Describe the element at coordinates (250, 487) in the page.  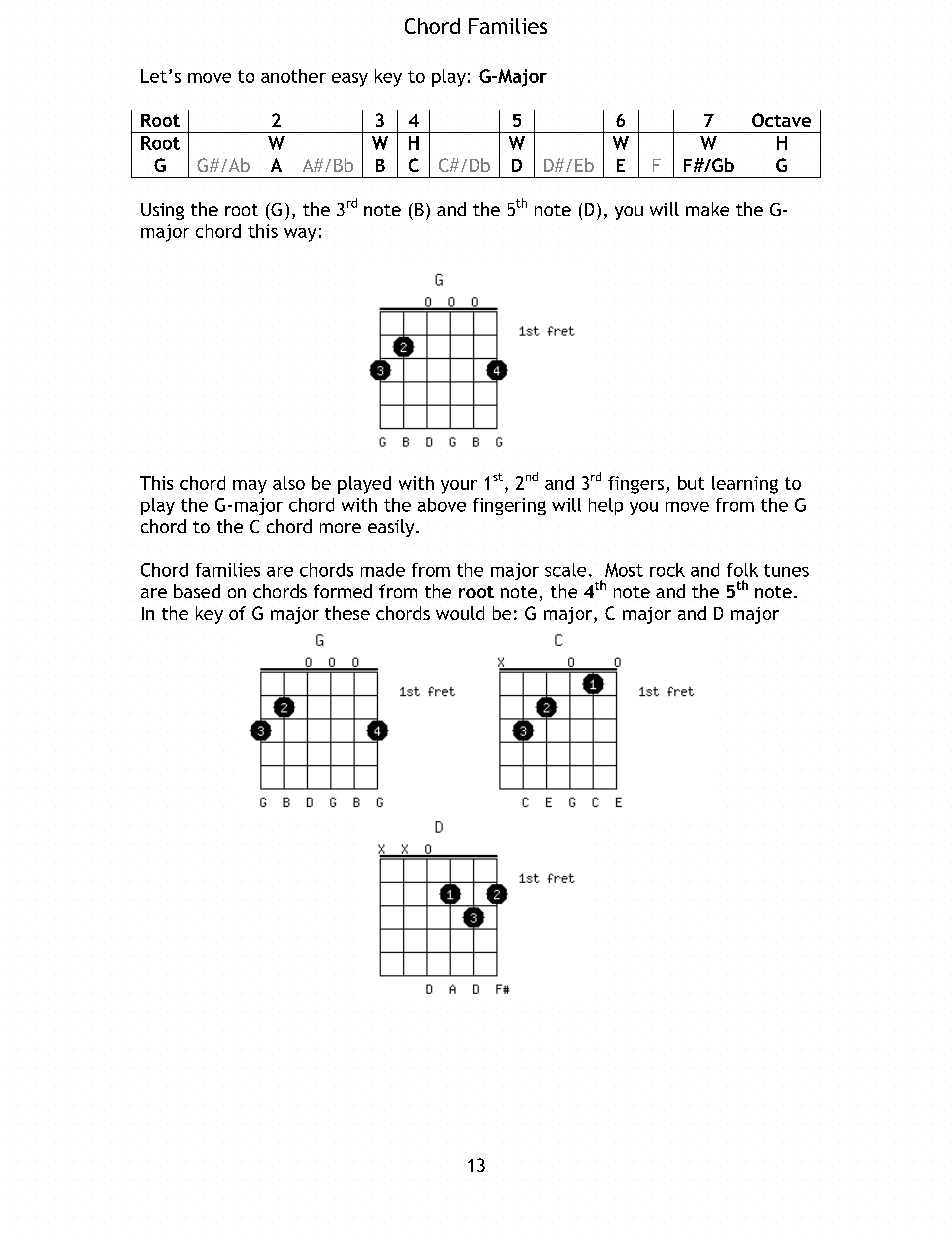
I see `may` at that location.
